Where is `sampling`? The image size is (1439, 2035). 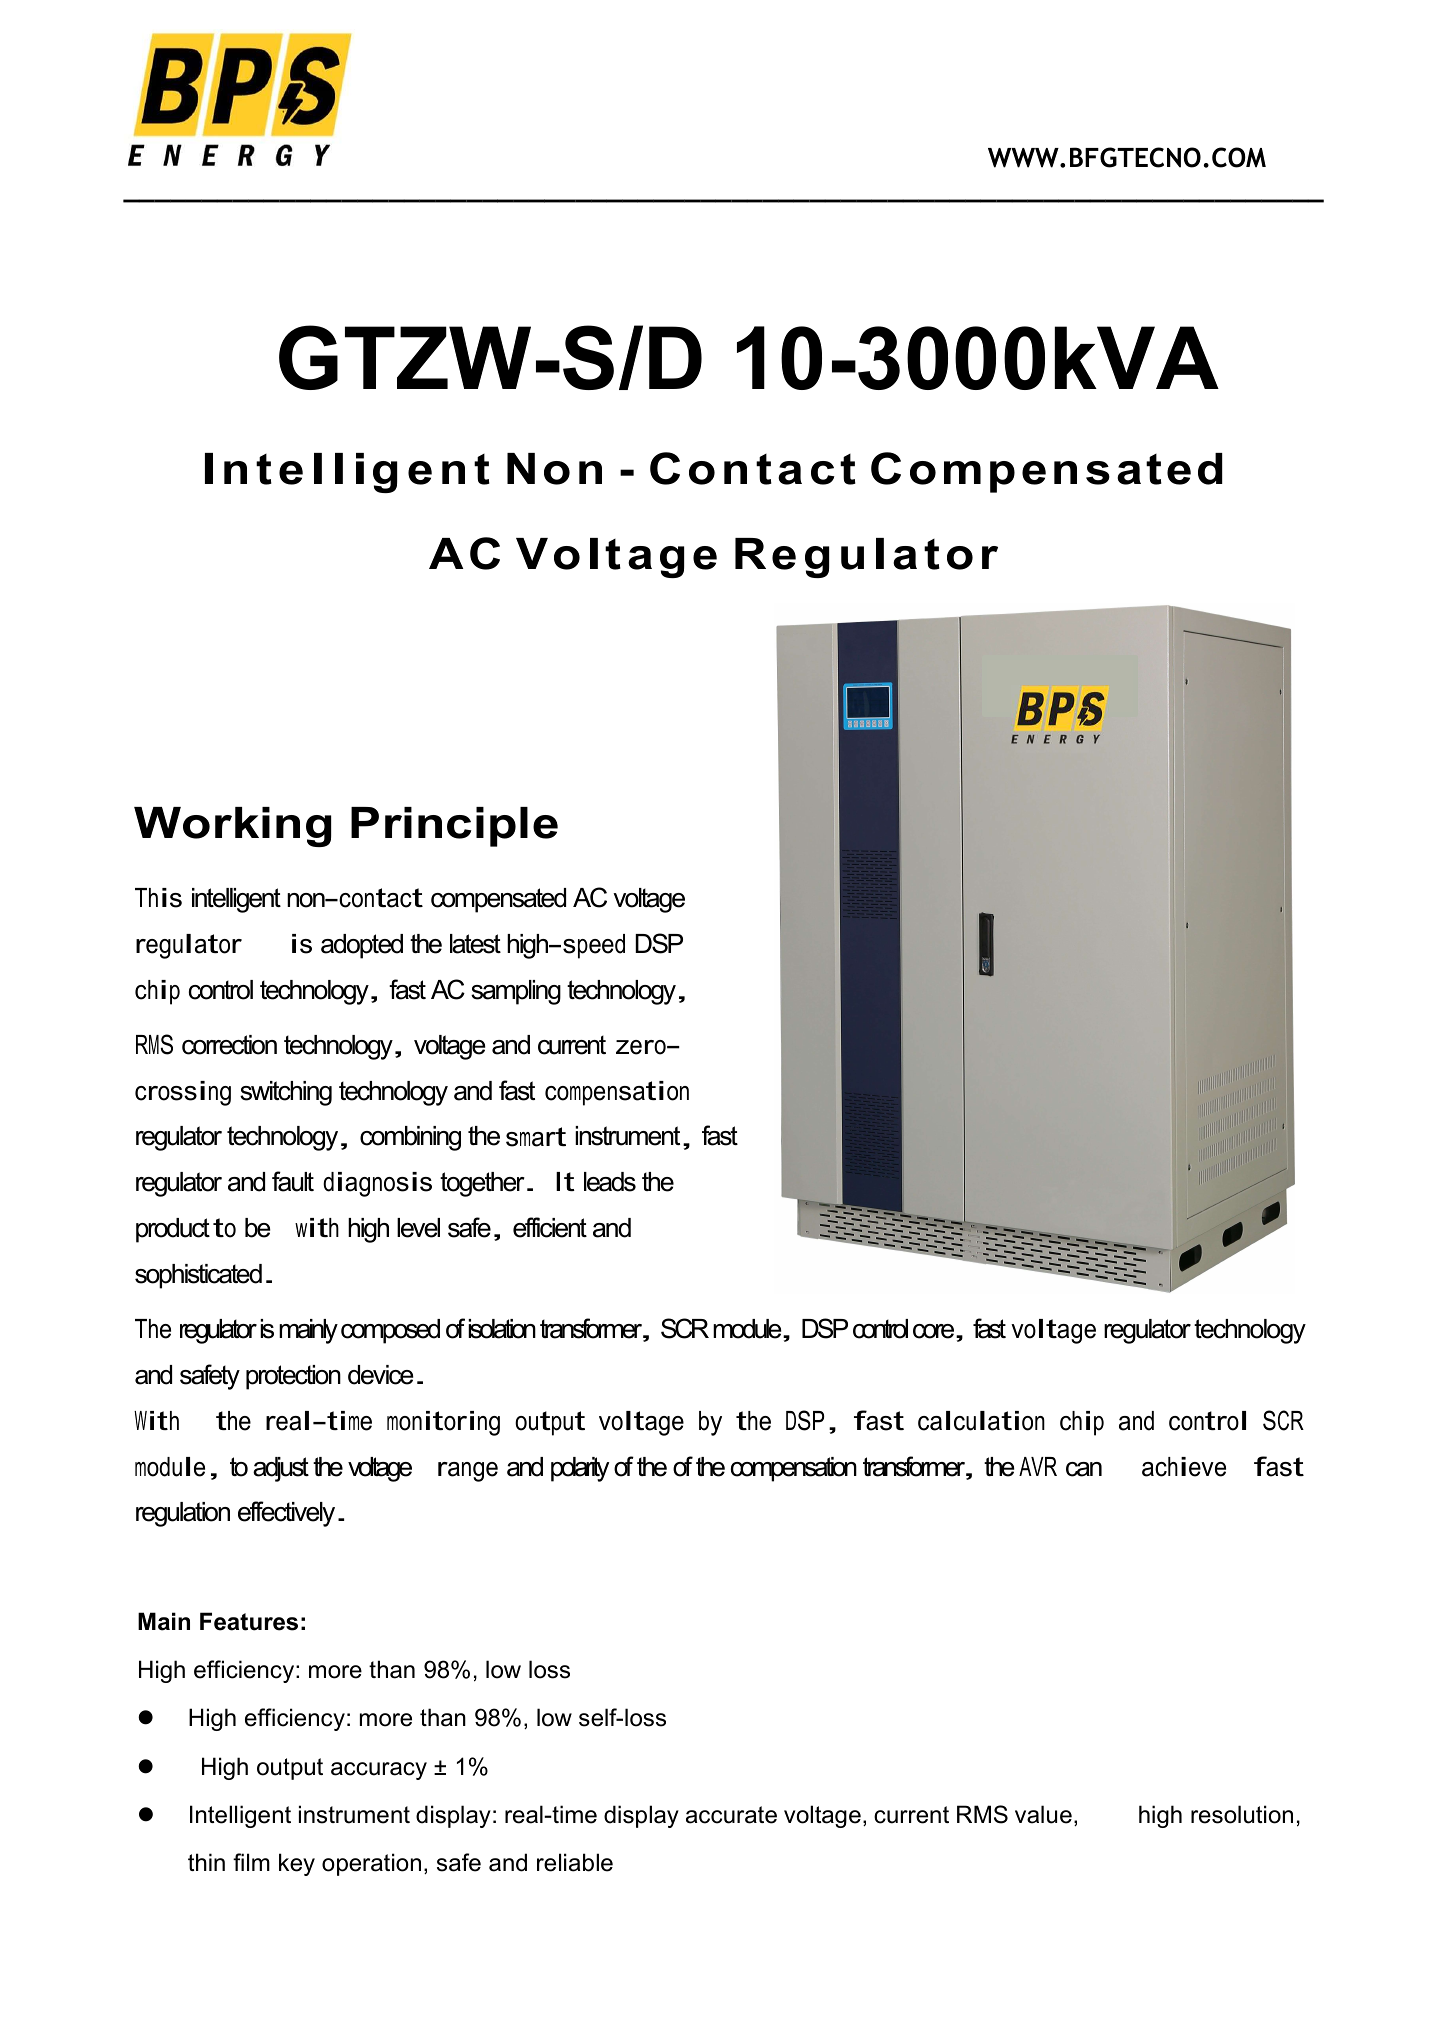 sampling is located at coordinates (516, 992).
